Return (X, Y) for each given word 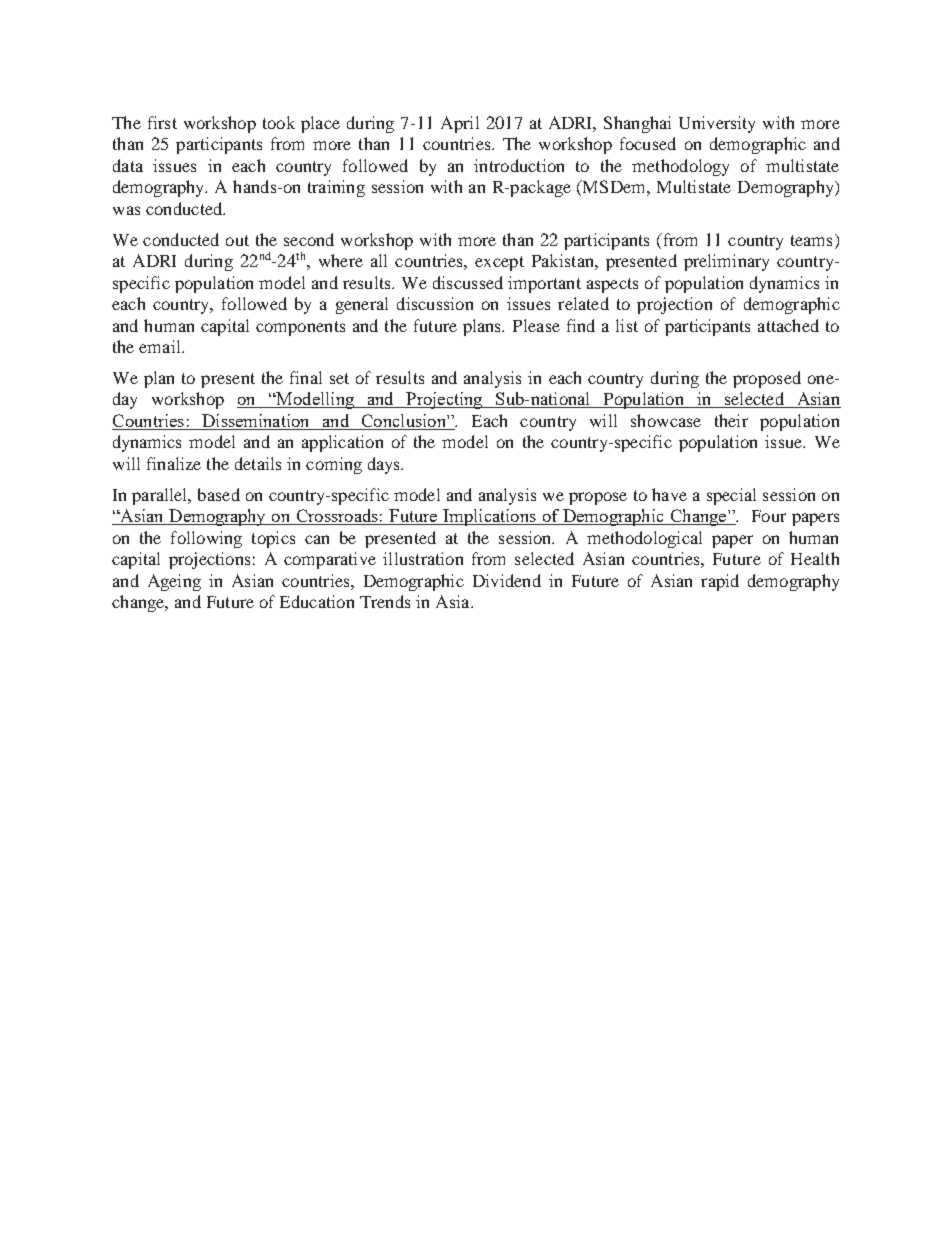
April (460, 124)
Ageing (174, 582)
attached (788, 325)
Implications (489, 517)
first (162, 122)
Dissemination (256, 422)
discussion (435, 303)
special (731, 496)
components (300, 328)
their (731, 420)
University (717, 124)
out (237, 240)
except (499, 263)
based (219, 494)
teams (811, 240)
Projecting (444, 400)
